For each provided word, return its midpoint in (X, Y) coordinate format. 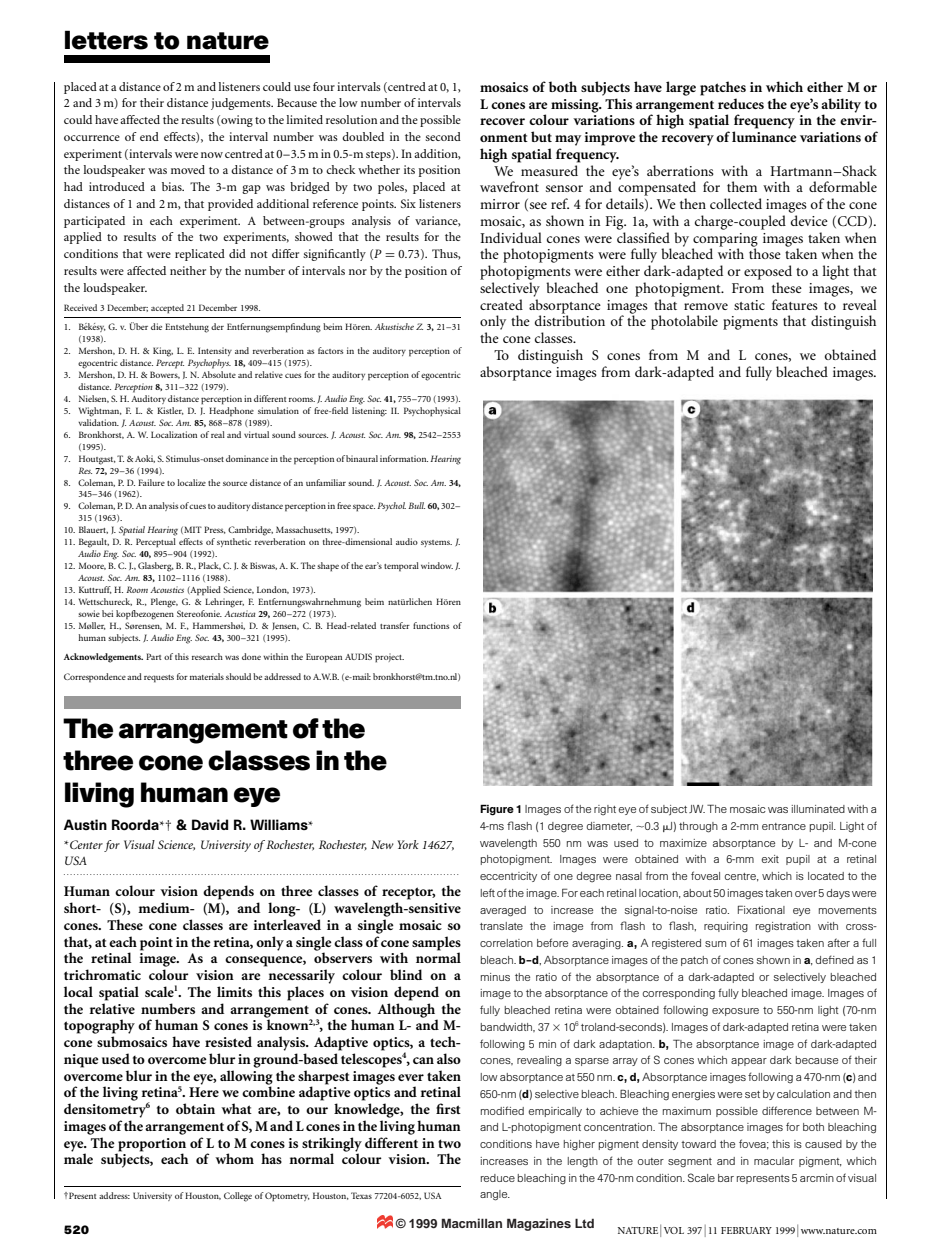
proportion (152, 1145)
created (501, 304)
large (681, 88)
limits (234, 991)
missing (576, 106)
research (207, 656)
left (488, 892)
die (156, 326)
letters (106, 40)
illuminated (818, 809)
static (749, 305)
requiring (726, 927)
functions (431, 625)
